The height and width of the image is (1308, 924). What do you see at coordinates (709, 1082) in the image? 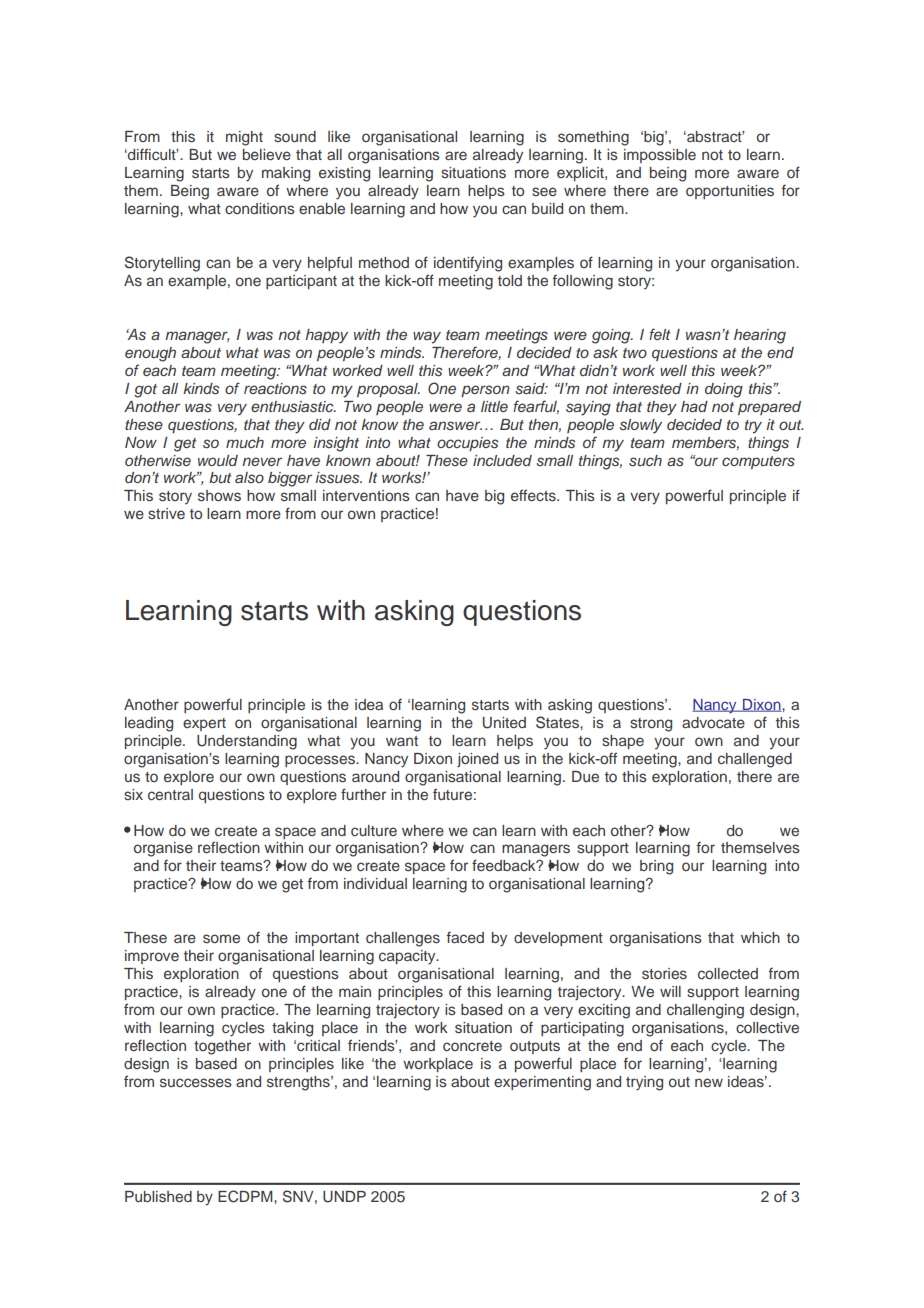
I see `new` at bounding box center [709, 1082].
